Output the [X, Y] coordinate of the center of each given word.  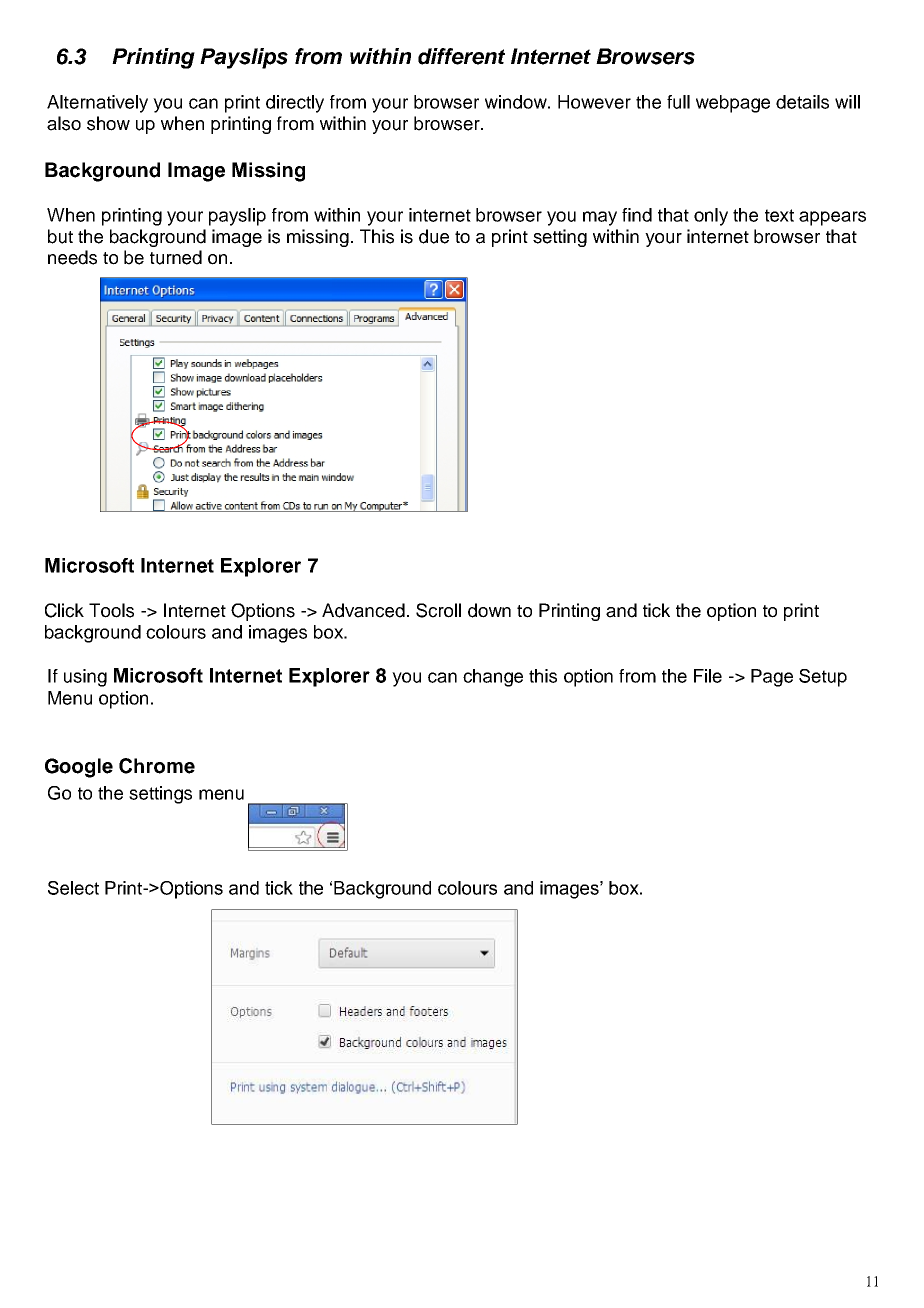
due [434, 236]
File [708, 676]
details [802, 102]
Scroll [438, 610]
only [711, 217]
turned [176, 257]
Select [73, 888]
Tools [111, 610]
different [461, 56]
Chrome [157, 766]
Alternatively [97, 104]
